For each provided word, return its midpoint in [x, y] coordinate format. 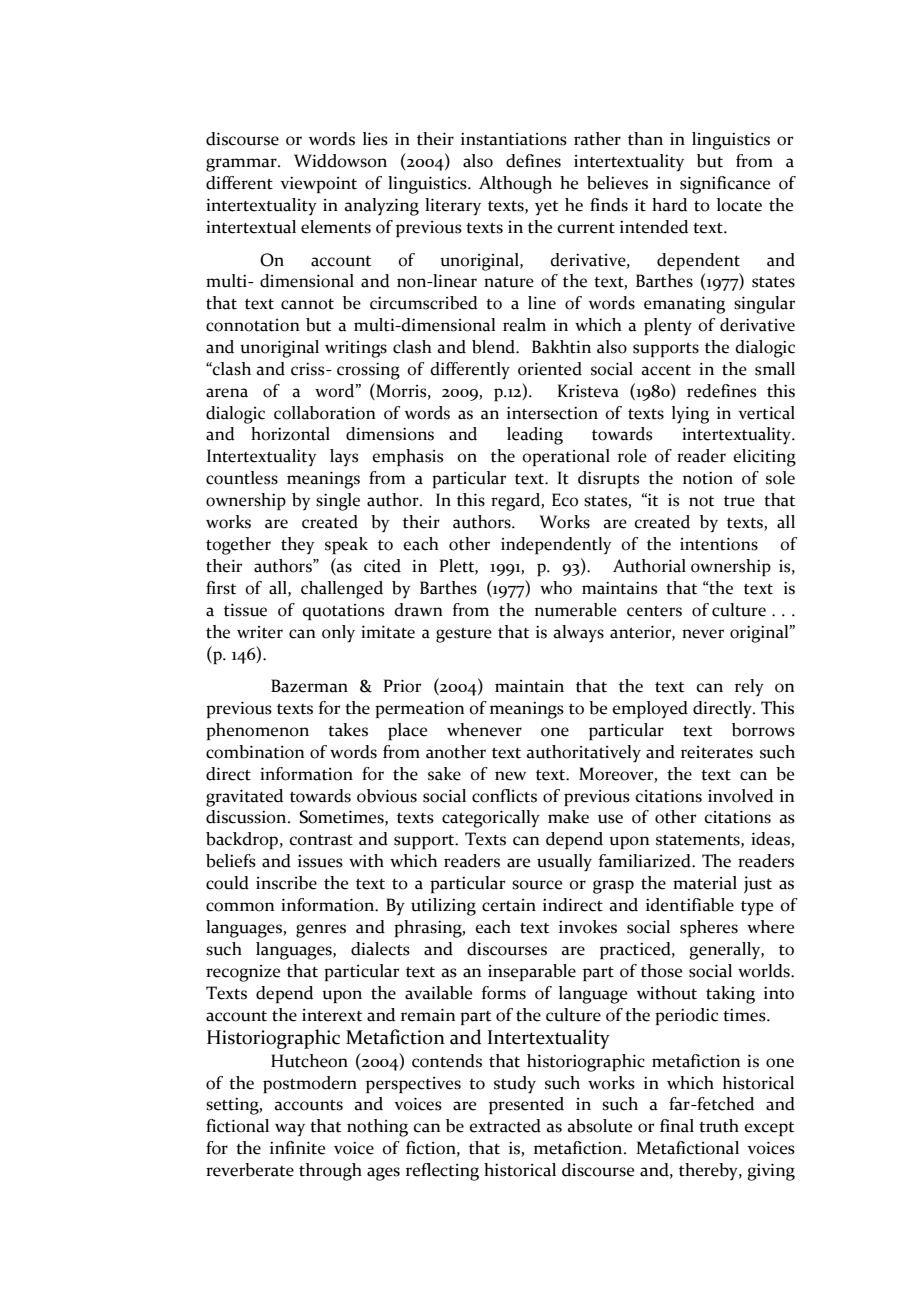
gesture [464, 635]
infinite [297, 1148]
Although [515, 185]
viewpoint [318, 185]
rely [749, 688]
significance [725, 185]
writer [260, 632]
